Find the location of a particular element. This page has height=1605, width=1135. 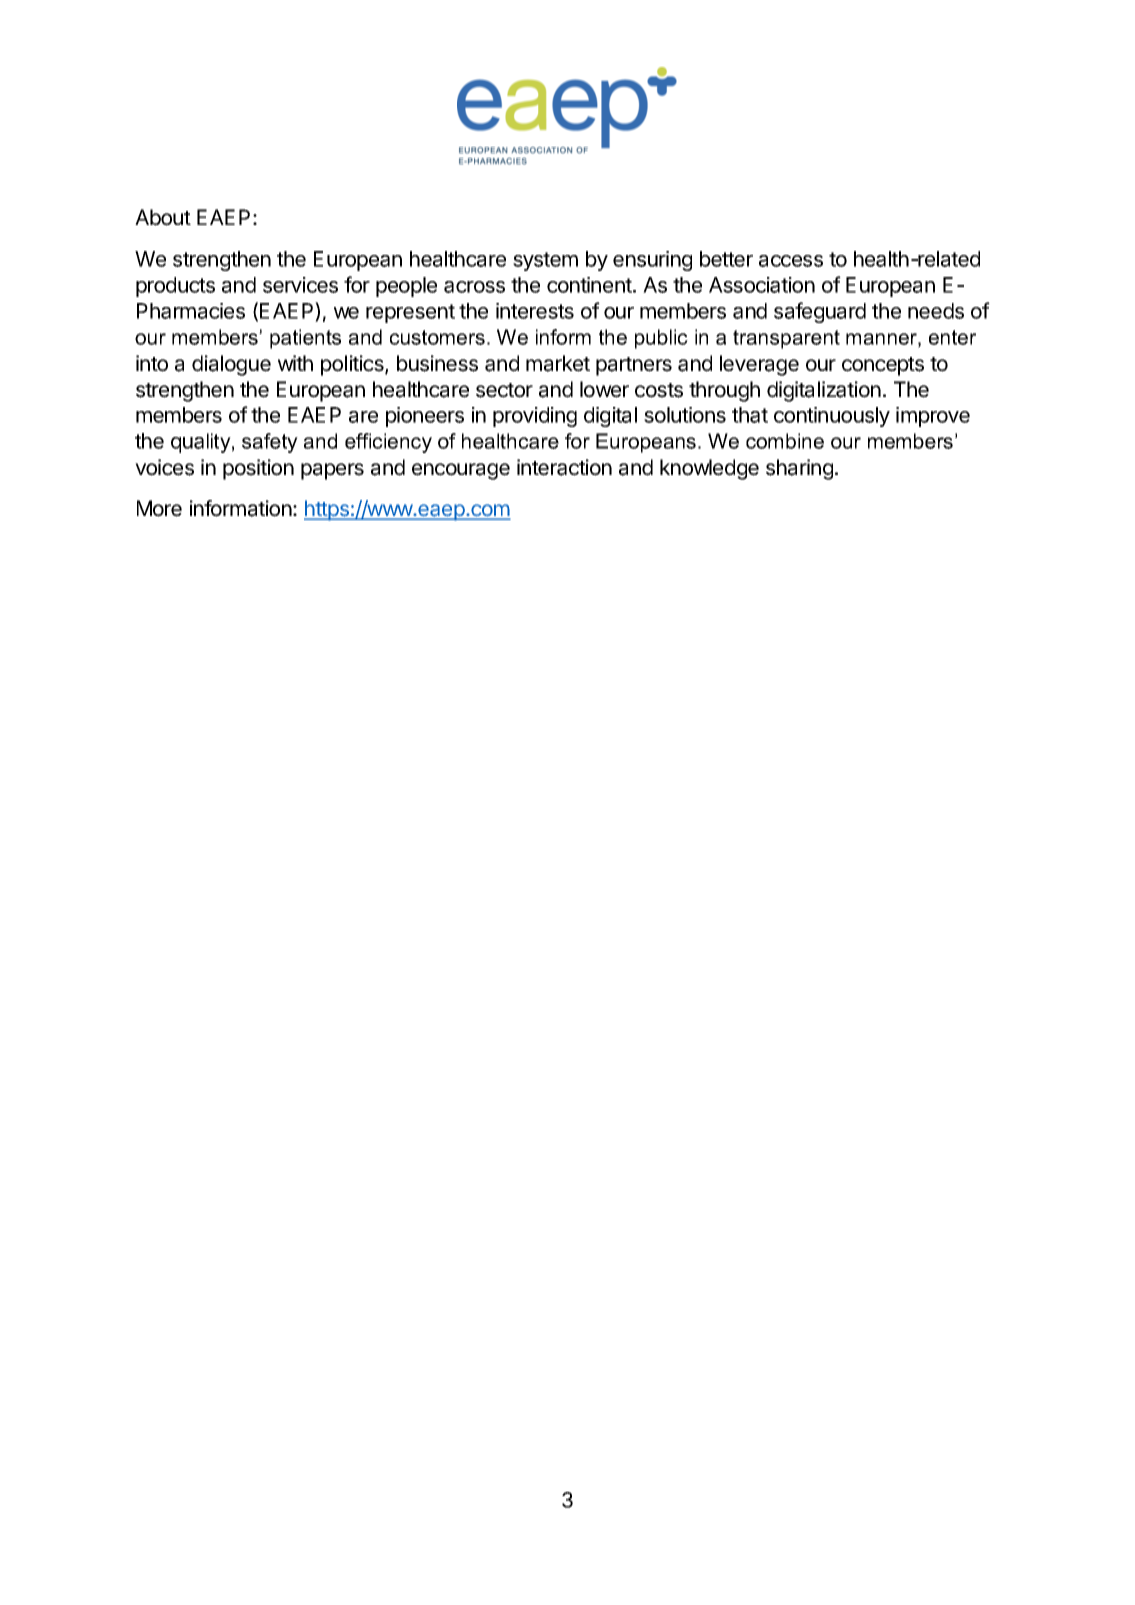

concepts is located at coordinates (883, 366).
